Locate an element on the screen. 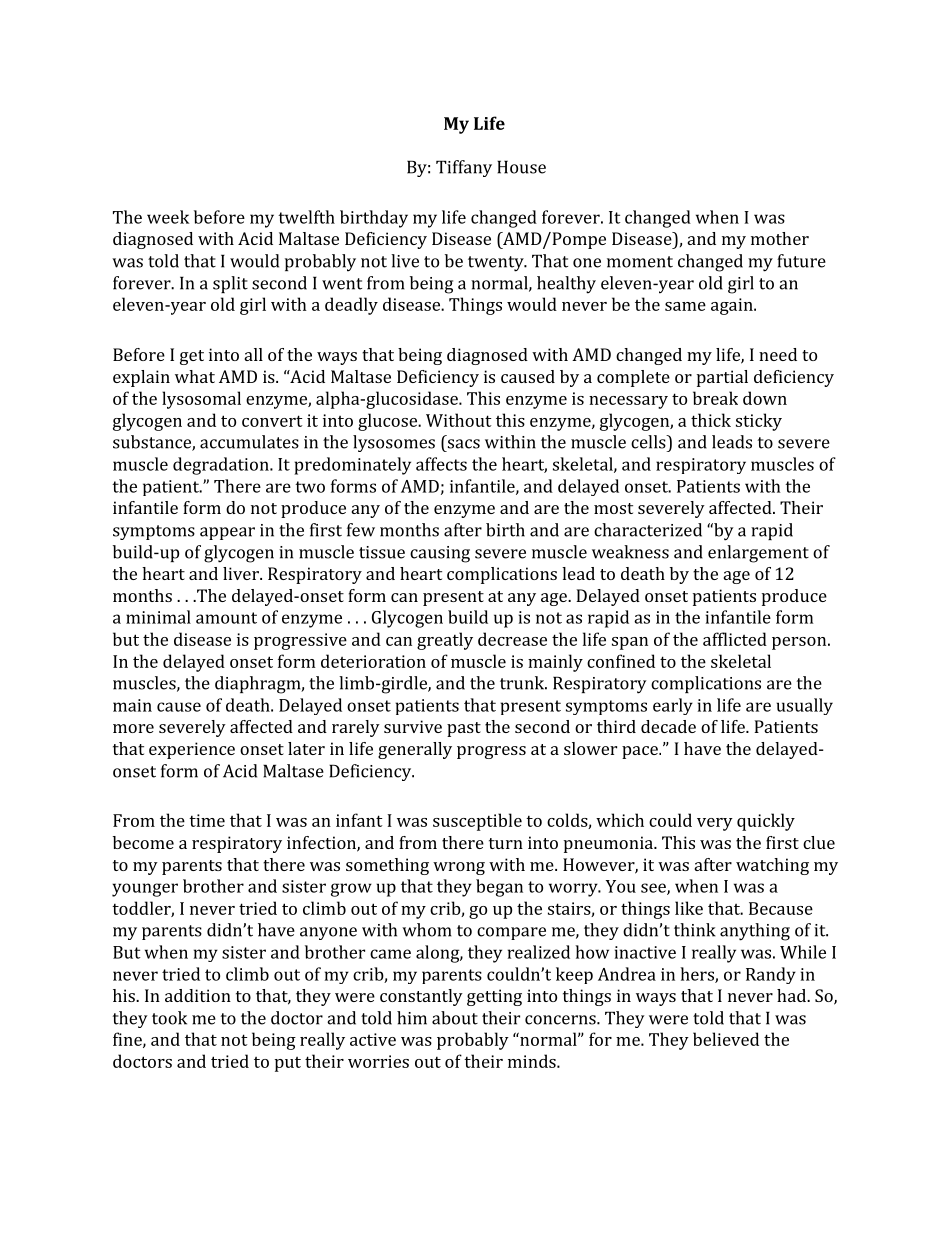  week is located at coordinates (168, 217).
